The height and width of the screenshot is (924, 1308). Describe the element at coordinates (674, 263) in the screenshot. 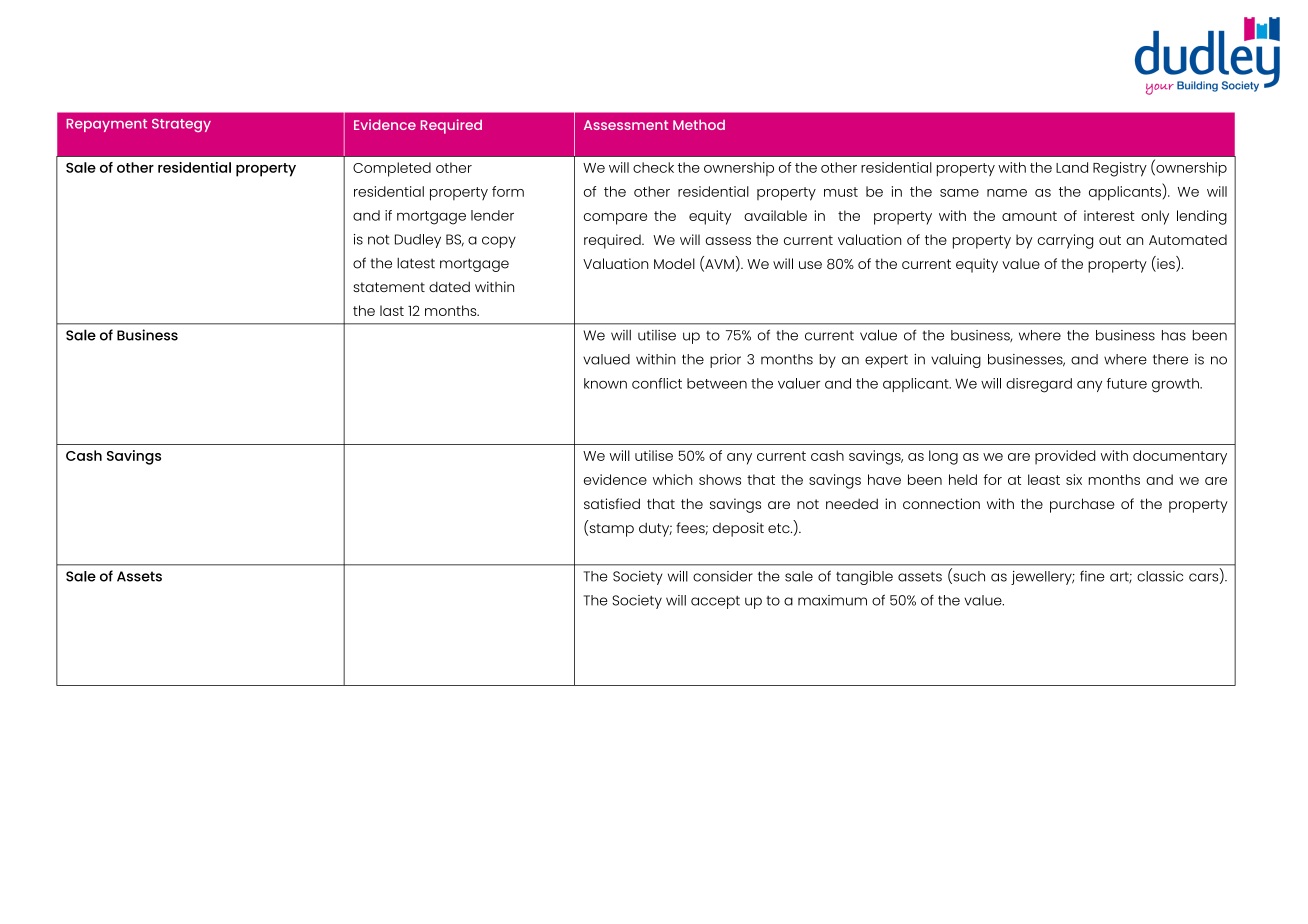

I see `Model` at that location.
